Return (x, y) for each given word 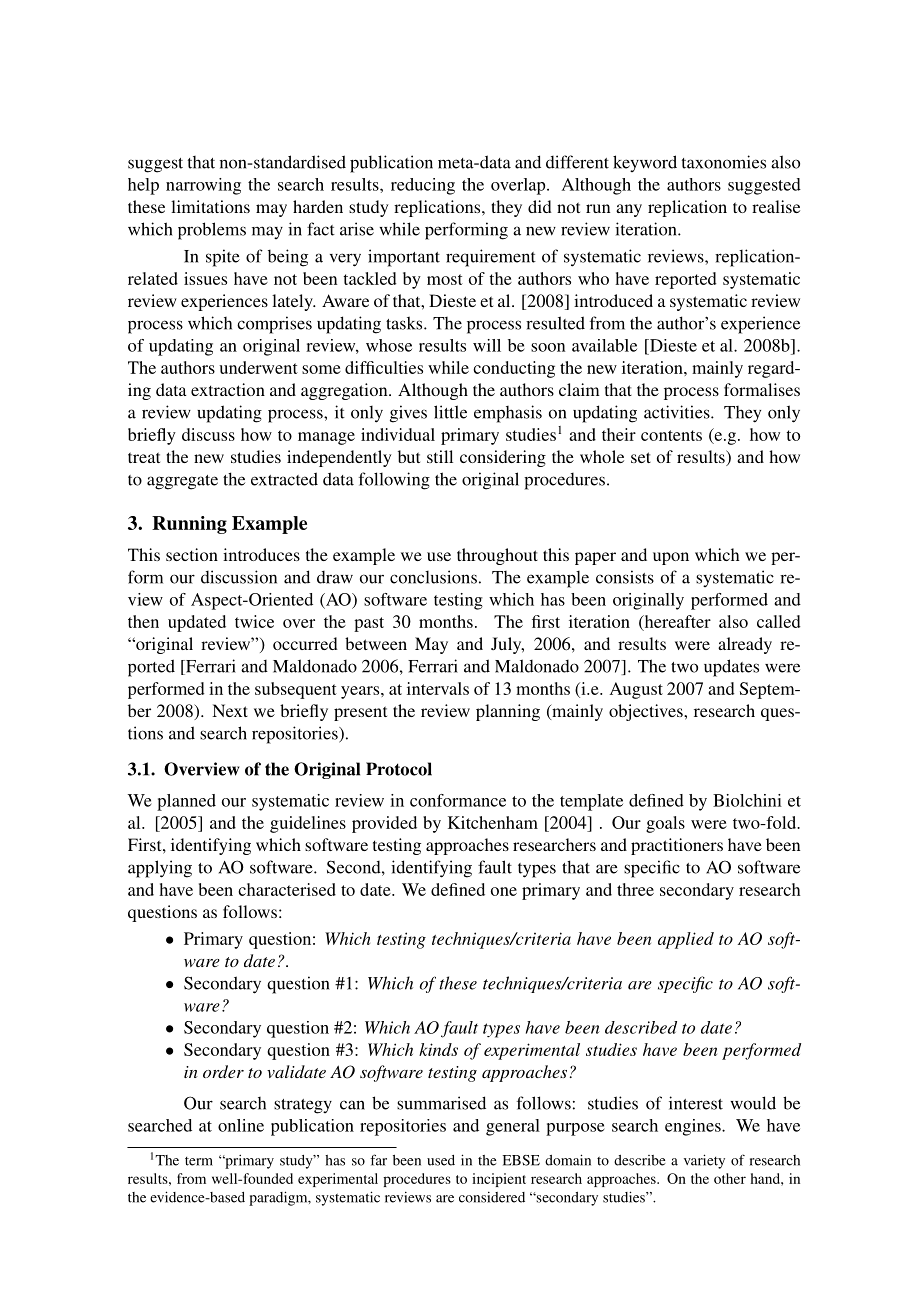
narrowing (203, 186)
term (199, 1161)
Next (230, 710)
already (745, 645)
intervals (438, 688)
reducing (423, 186)
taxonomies (724, 162)
